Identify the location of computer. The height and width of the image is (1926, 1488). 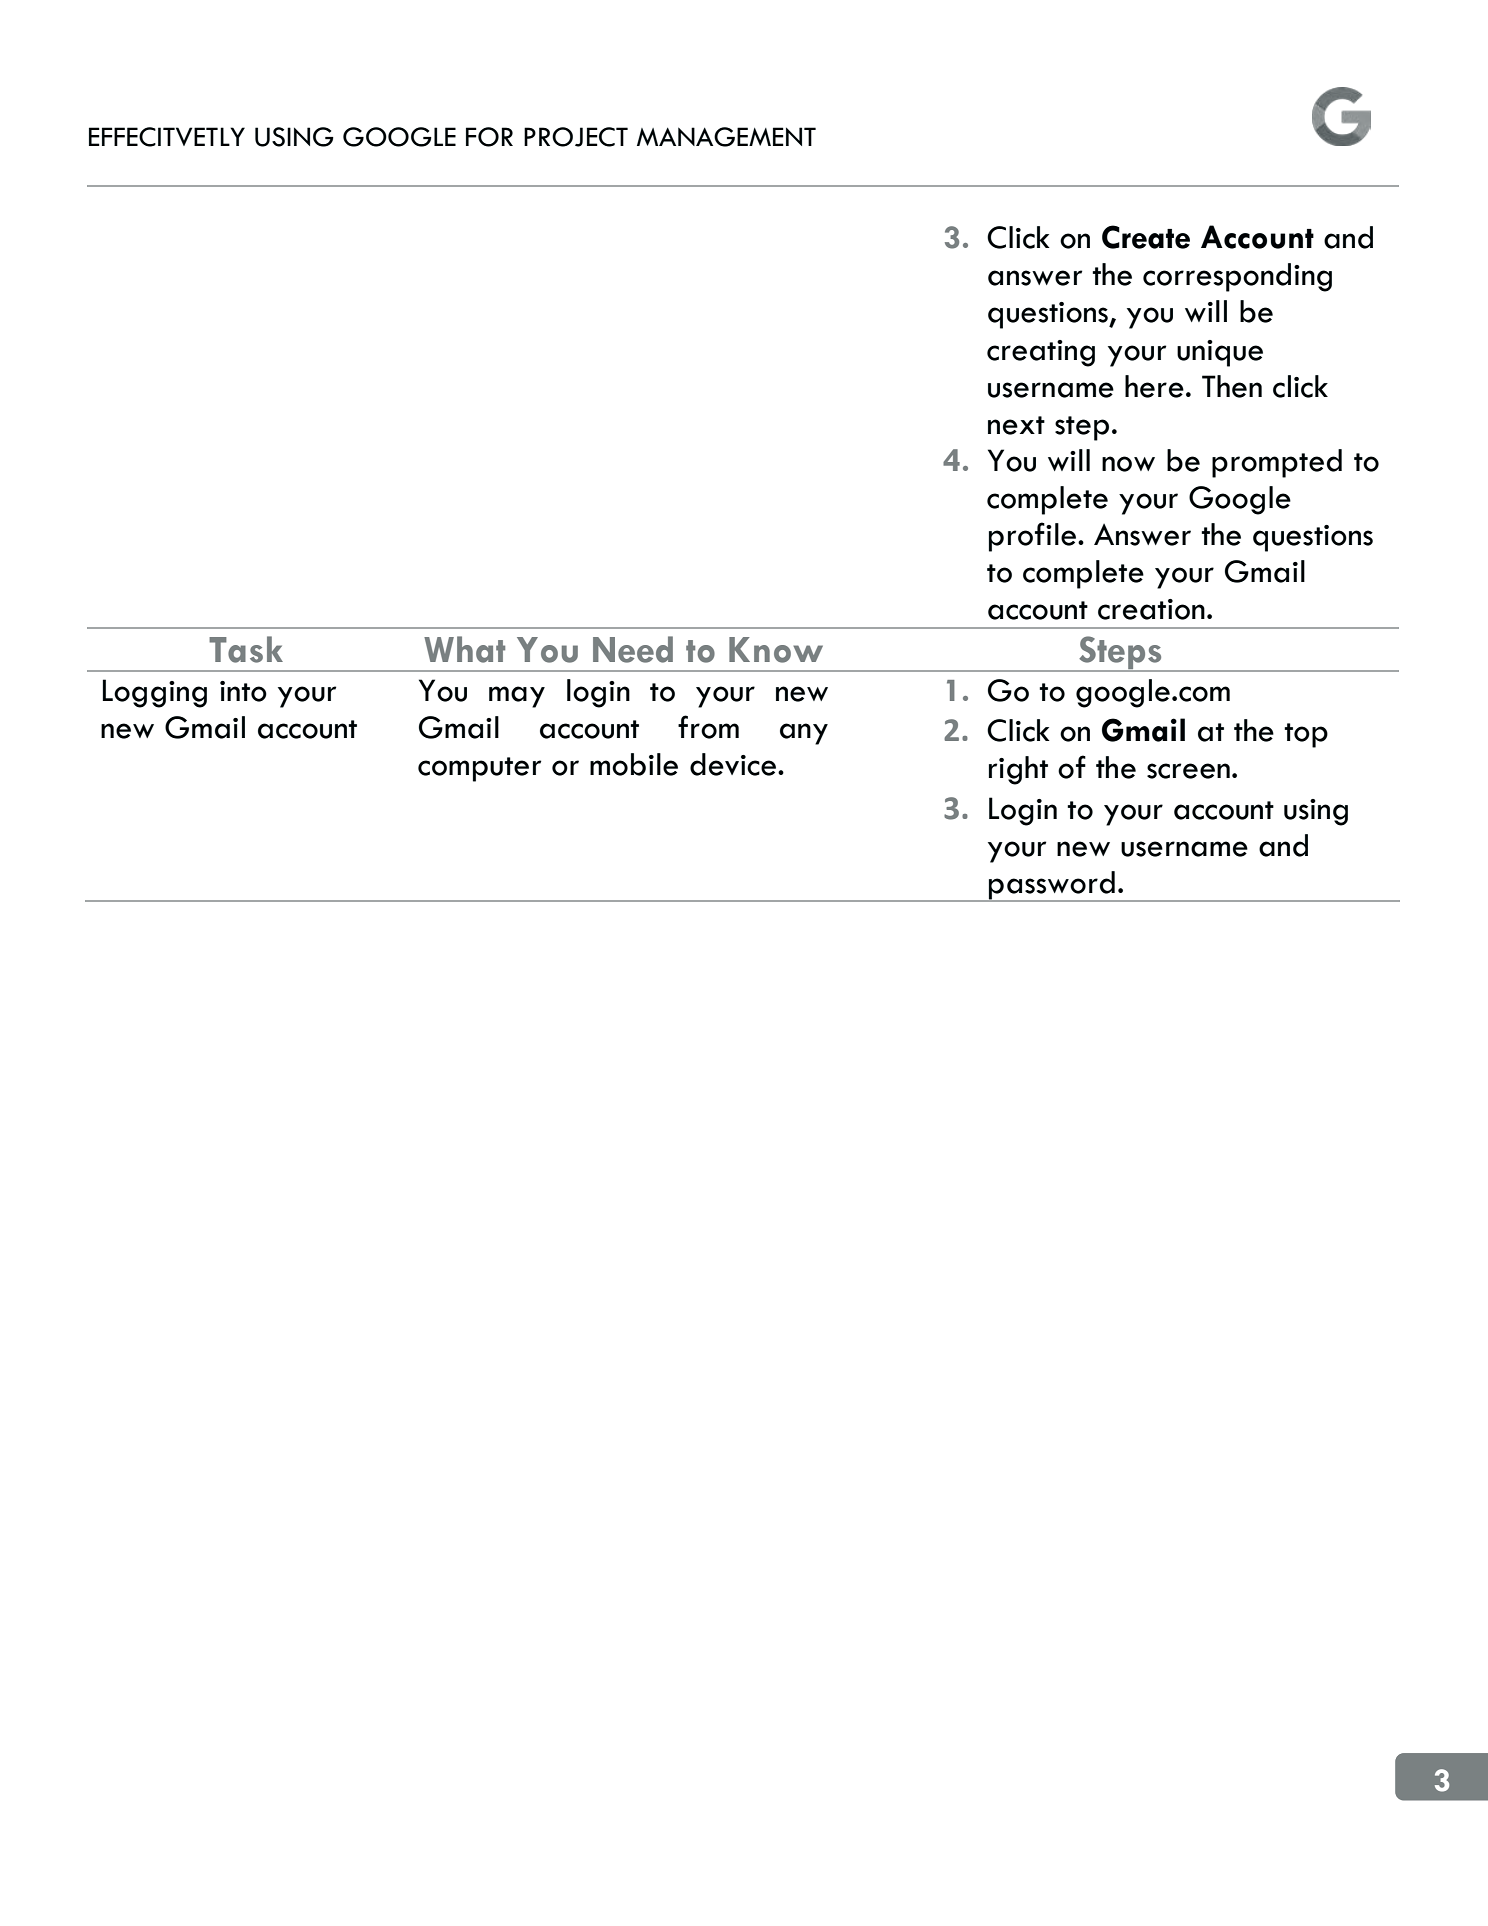
(479, 769).
